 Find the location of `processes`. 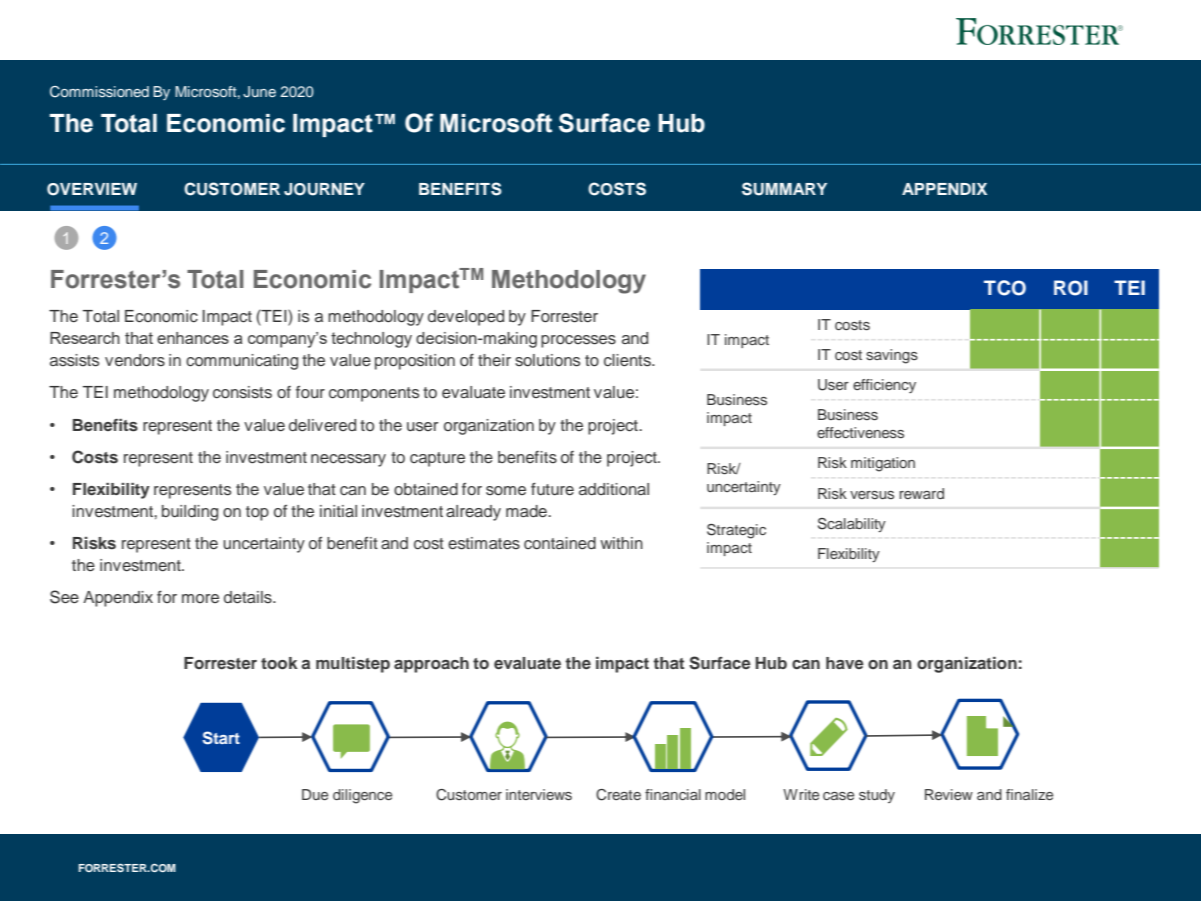

processes is located at coordinates (578, 341).
